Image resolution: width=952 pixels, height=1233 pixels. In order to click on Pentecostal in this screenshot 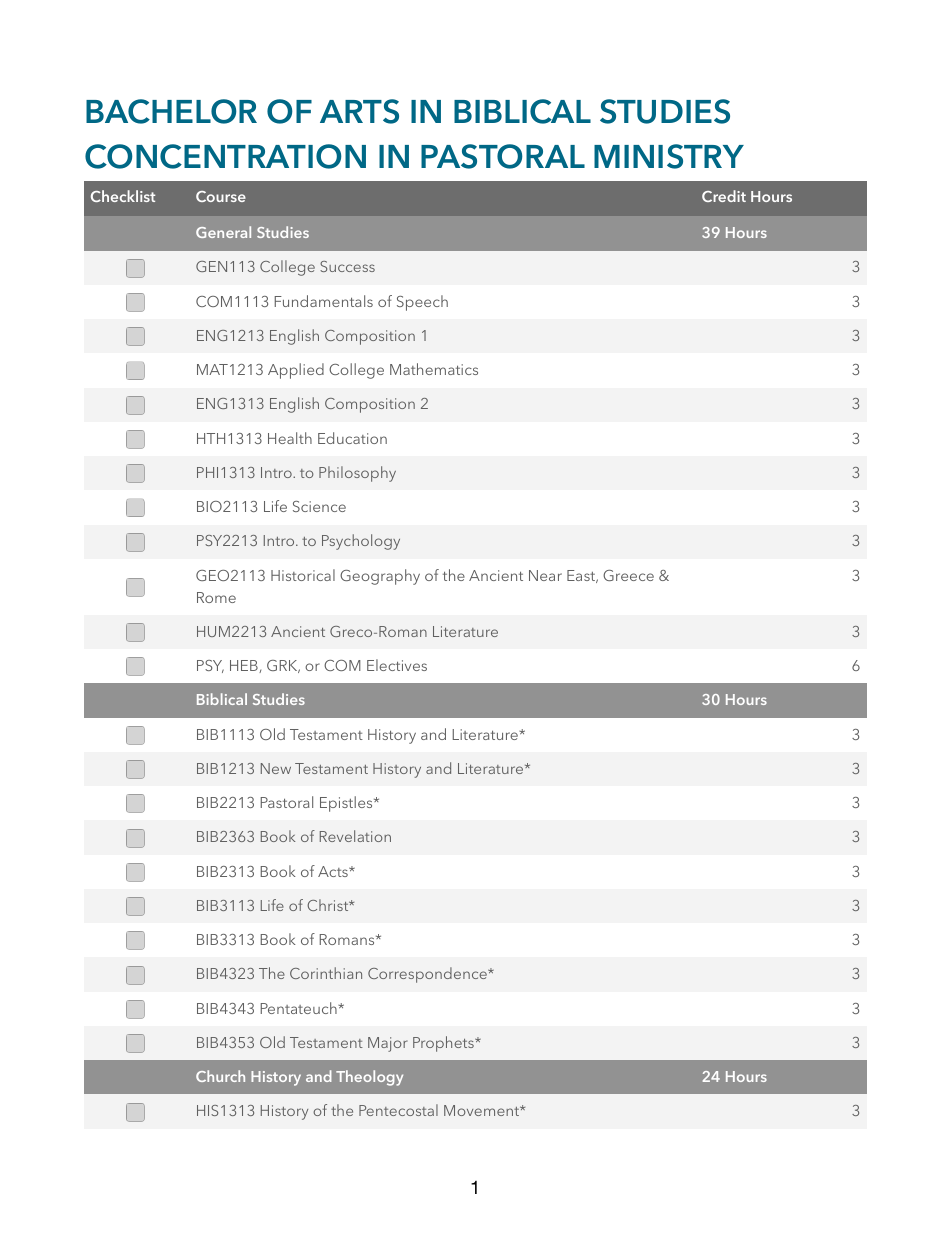, I will do `click(398, 1110)`.
